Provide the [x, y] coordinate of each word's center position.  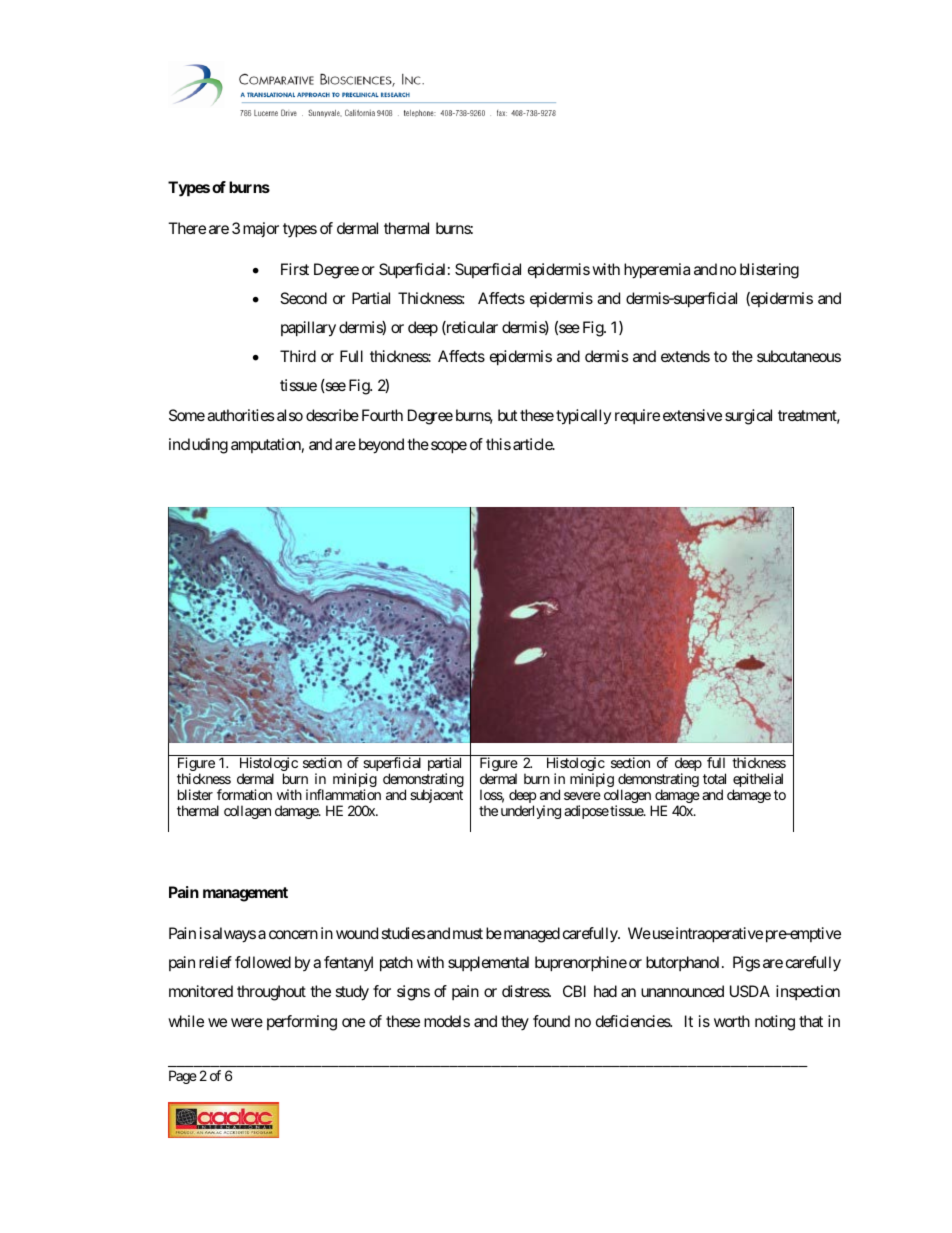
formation [244, 794]
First [295, 269]
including [198, 446]
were [247, 1022]
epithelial [758, 781]
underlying [531, 812]
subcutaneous [799, 356]
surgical [748, 417]
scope [449, 447]
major [261, 229]
